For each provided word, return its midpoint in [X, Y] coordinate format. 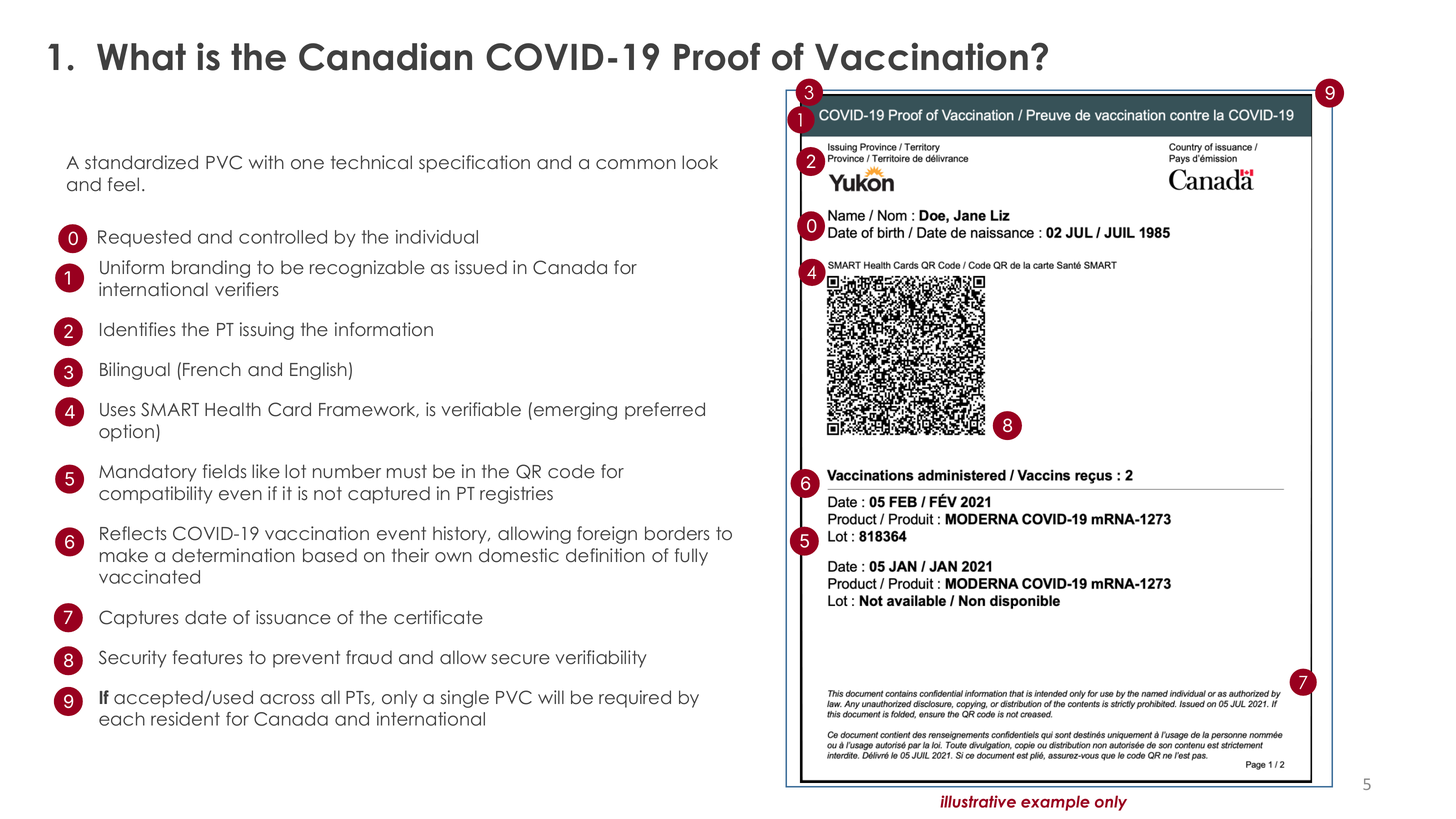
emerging [575, 411]
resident [185, 719]
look [700, 162]
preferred [665, 411]
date [206, 617]
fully [691, 557]
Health [233, 409]
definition [605, 555]
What [141, 57]
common [636, 164]
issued [481, 267]
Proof [717, 56]
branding [211, 269]
